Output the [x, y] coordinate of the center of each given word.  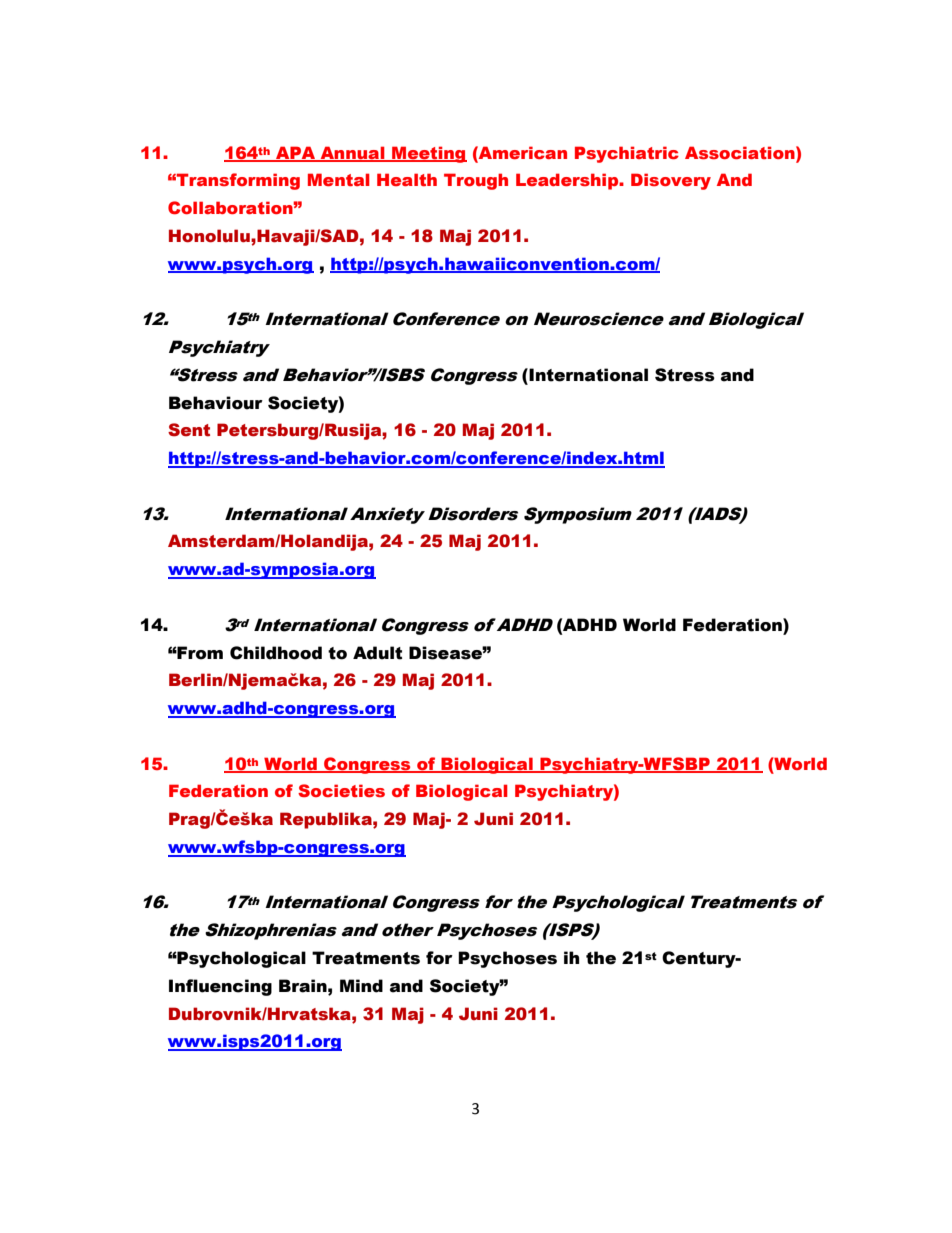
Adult [377, 653]
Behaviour [216, 403]
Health [407, 179]
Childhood [276, 653]
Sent [189, 430]
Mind [361, 986]
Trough [476, 181]
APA [295, 153]
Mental [339, 179]
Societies [341, 791]
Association [741, 153]
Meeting [428, 154]
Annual [352, 153]
